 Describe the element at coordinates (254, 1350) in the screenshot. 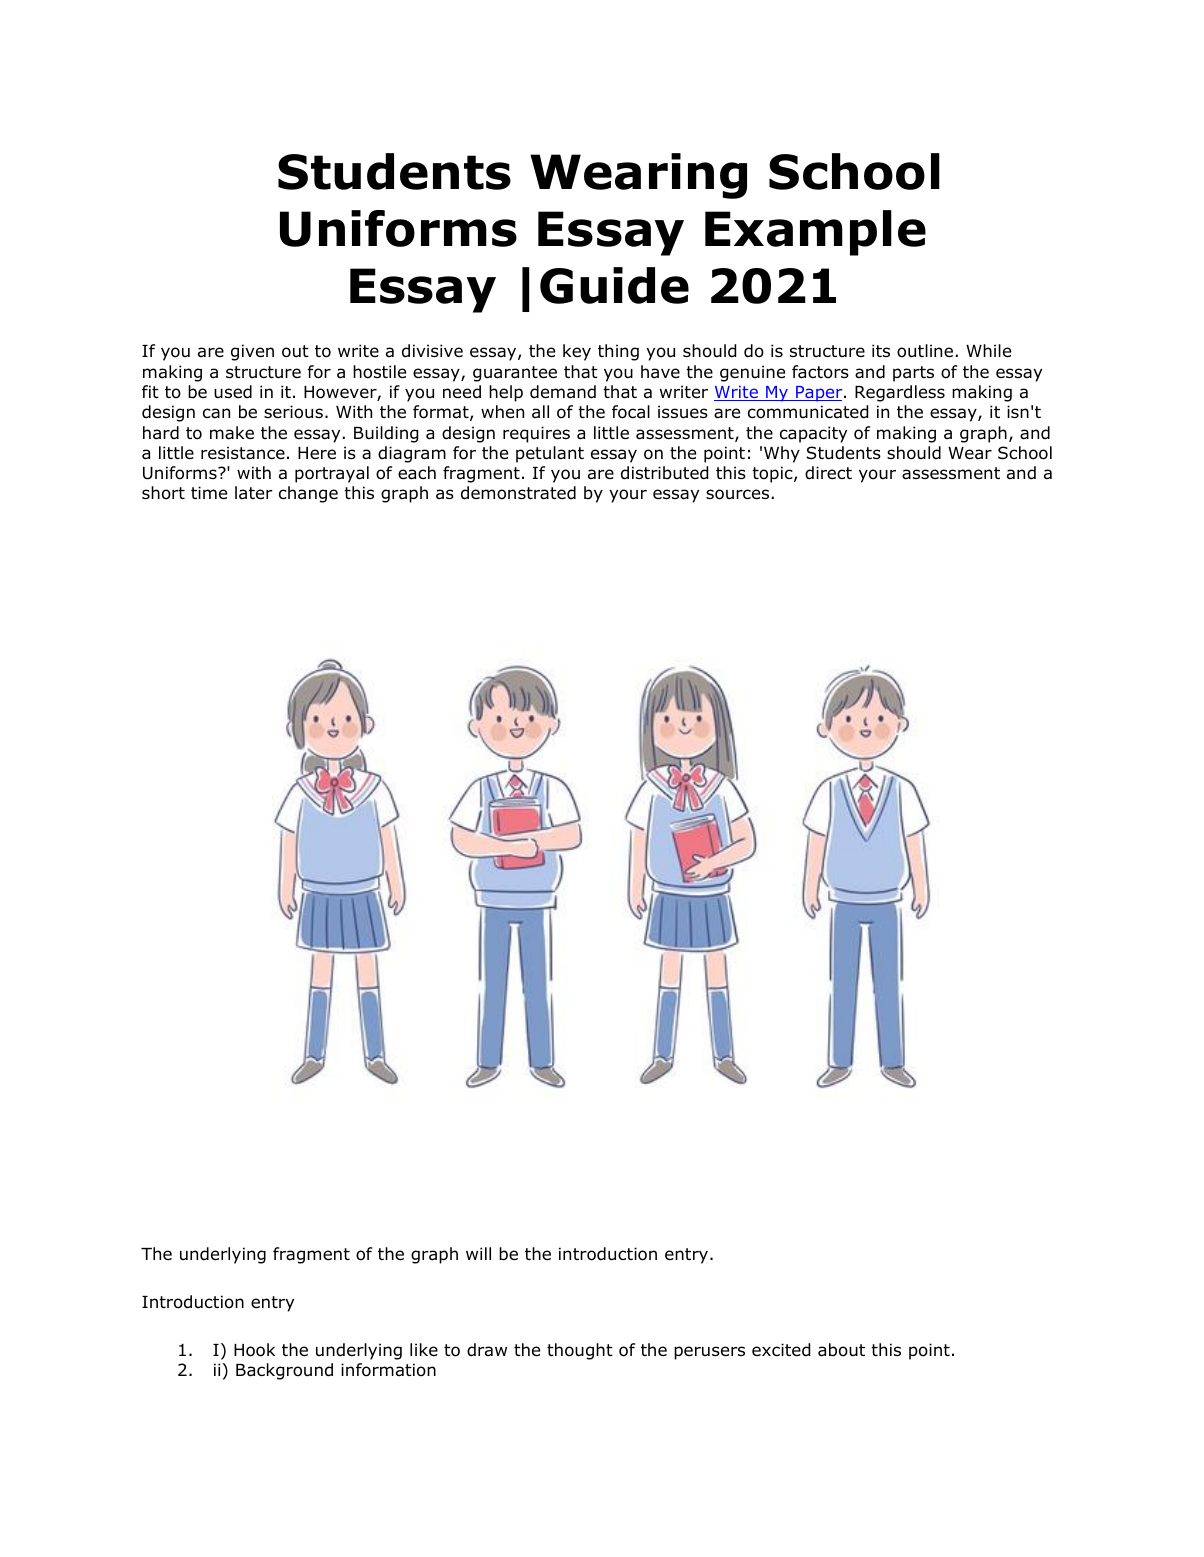

I see `Hook` at that location.
